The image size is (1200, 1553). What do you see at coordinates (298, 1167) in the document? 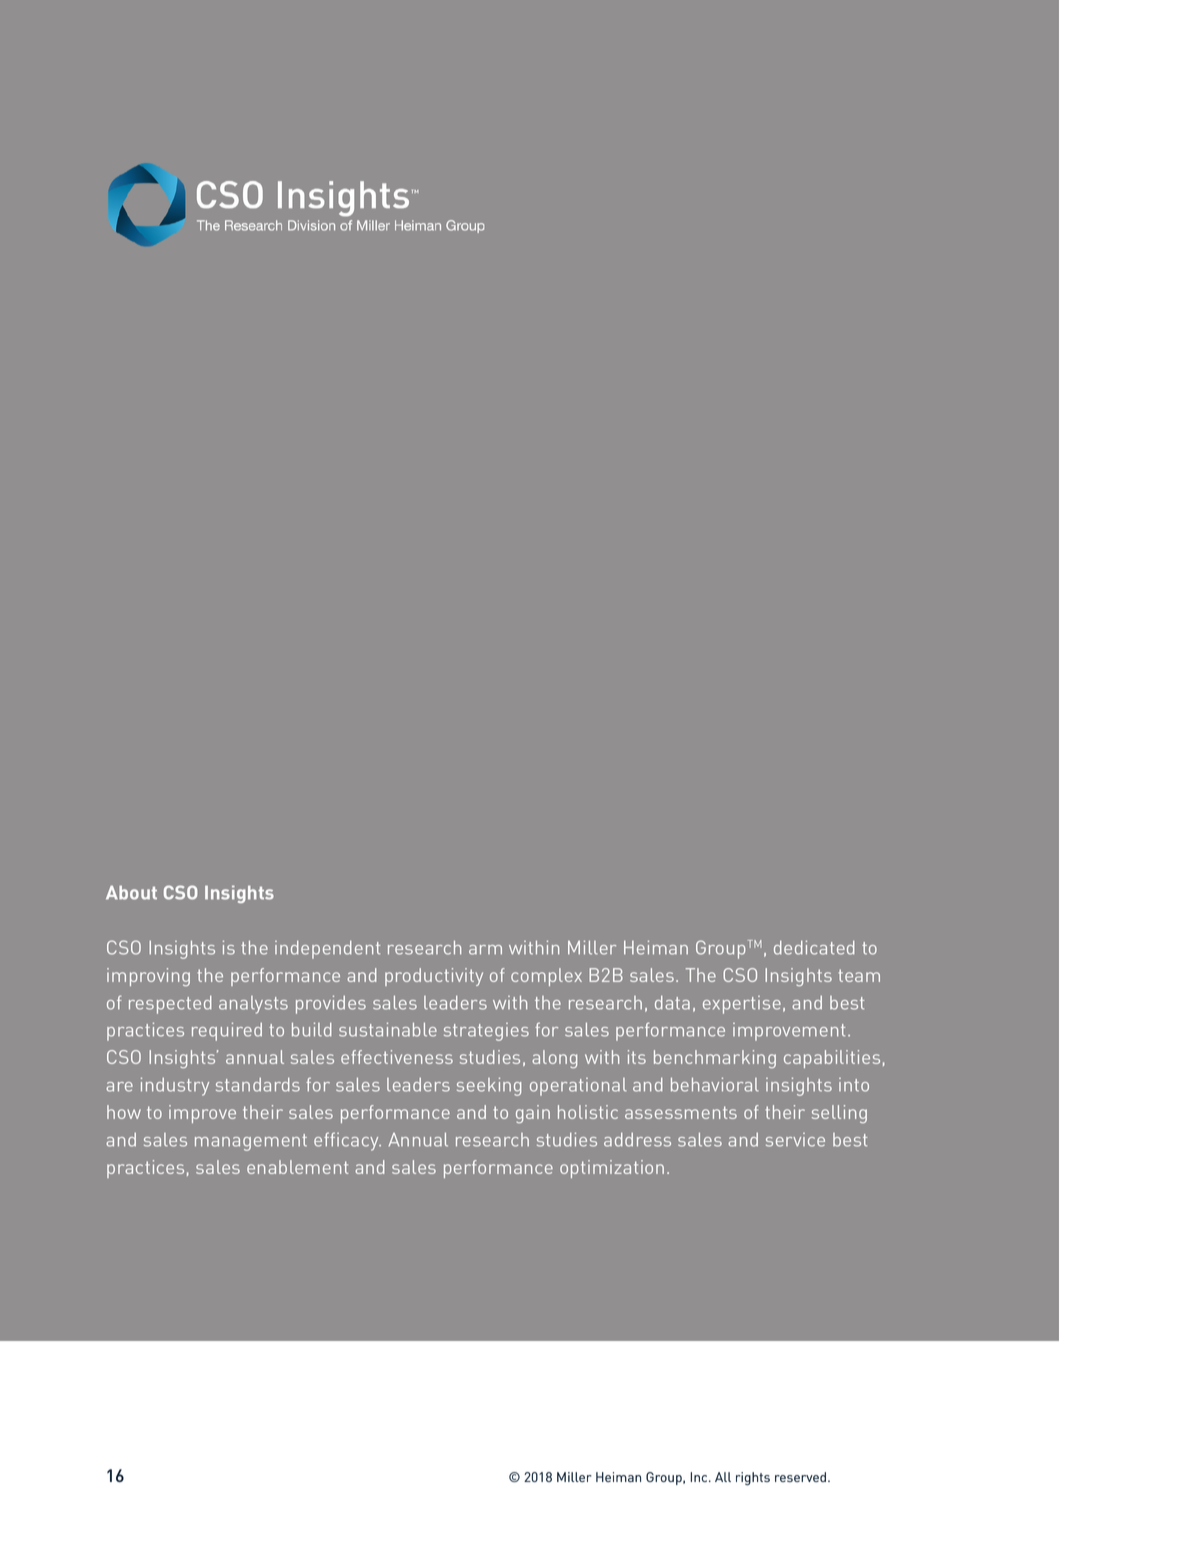
I see `enablement` at bounding box center [298, 1167].
